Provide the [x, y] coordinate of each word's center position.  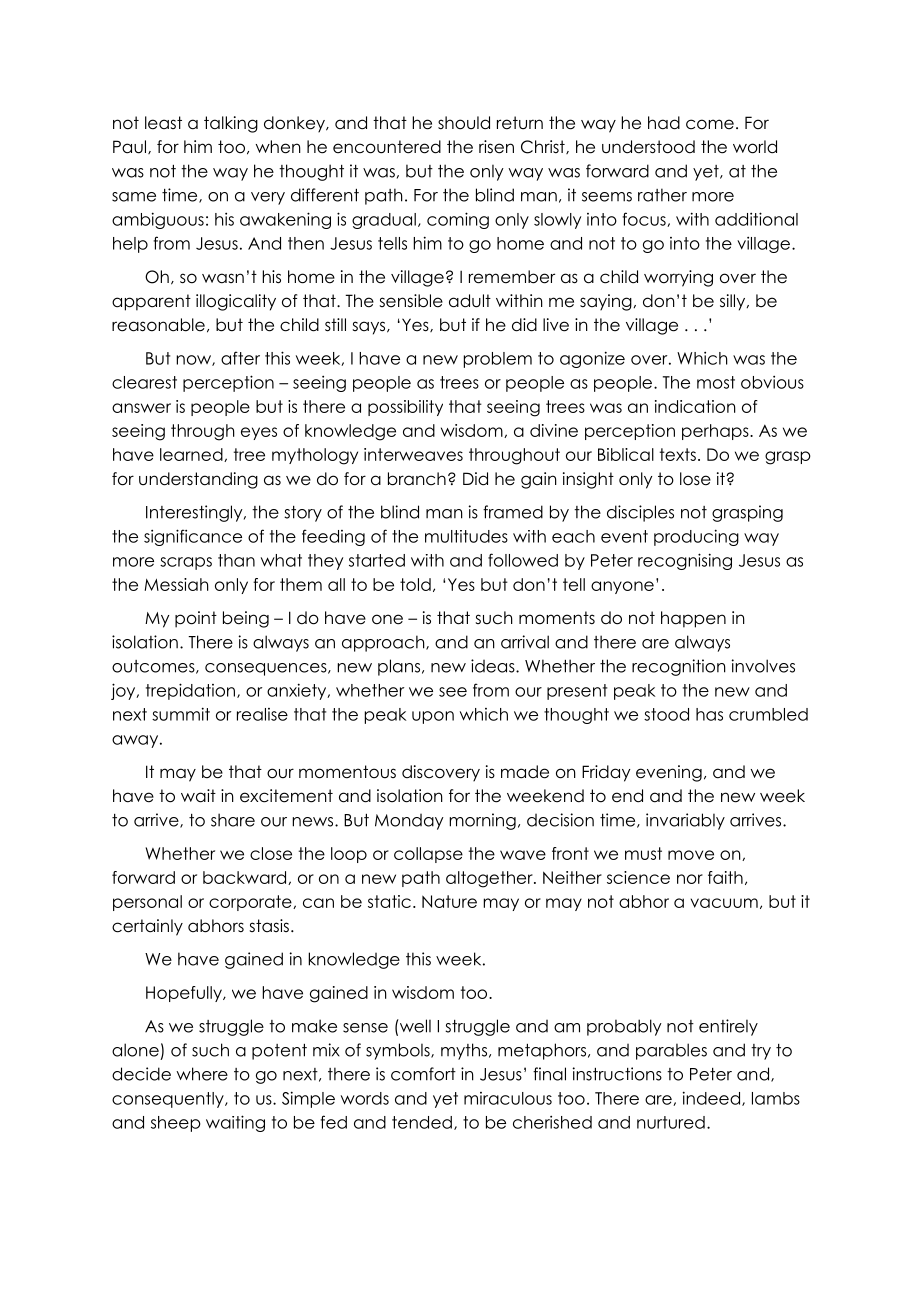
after [240, 358]
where [202, 1074]
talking [231, 124]
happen [693, 619]
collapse [428, 855]
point [196, 619]
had [664, 123]
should [464, 123]
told [415, 584]
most [716, 382]
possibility [405, 408]
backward [246, 878]
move [691, 855]
